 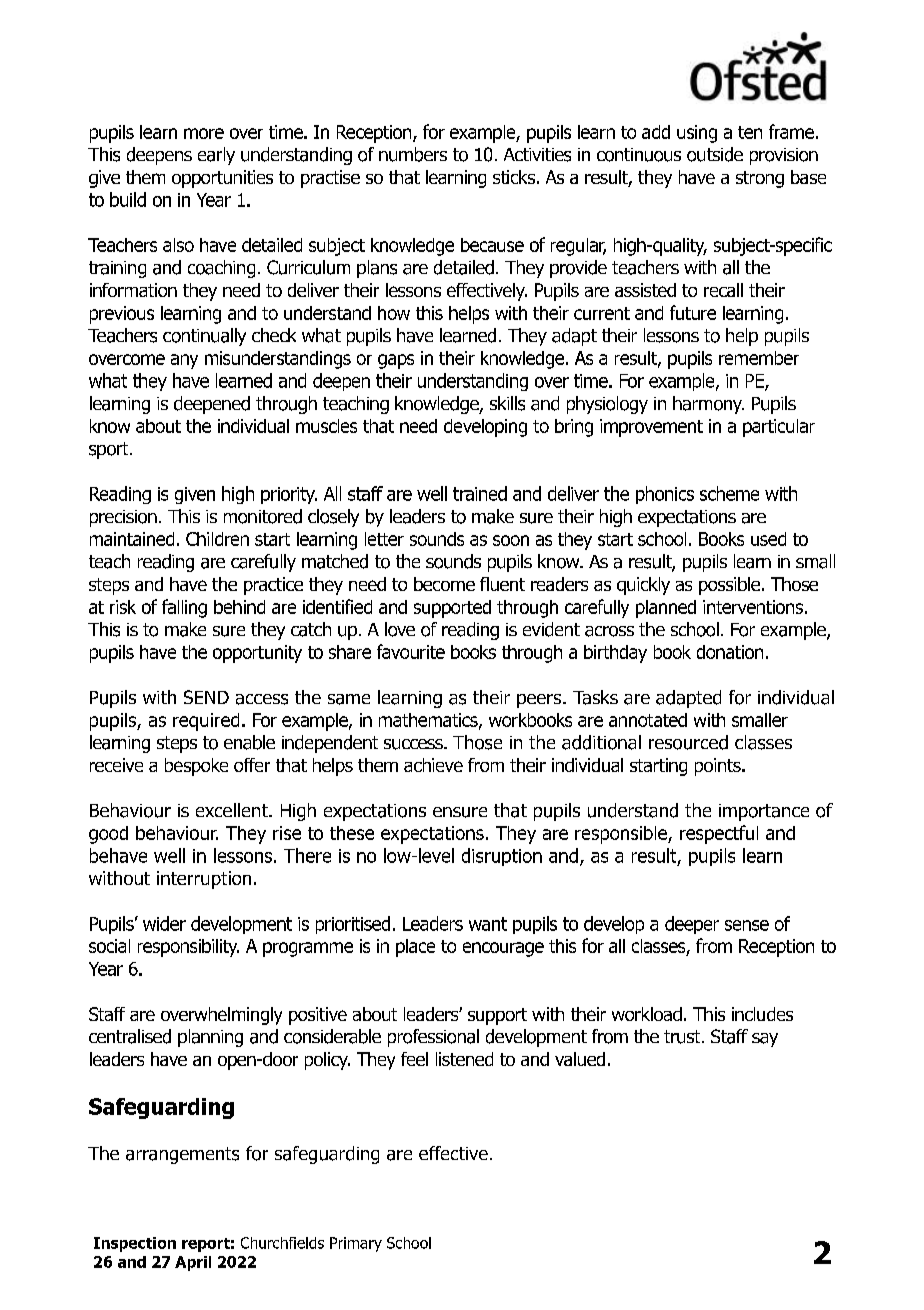 What do you see at coordinates (414, 744) in the screenshot?
I see `success` at bounding box center [414, 744].
